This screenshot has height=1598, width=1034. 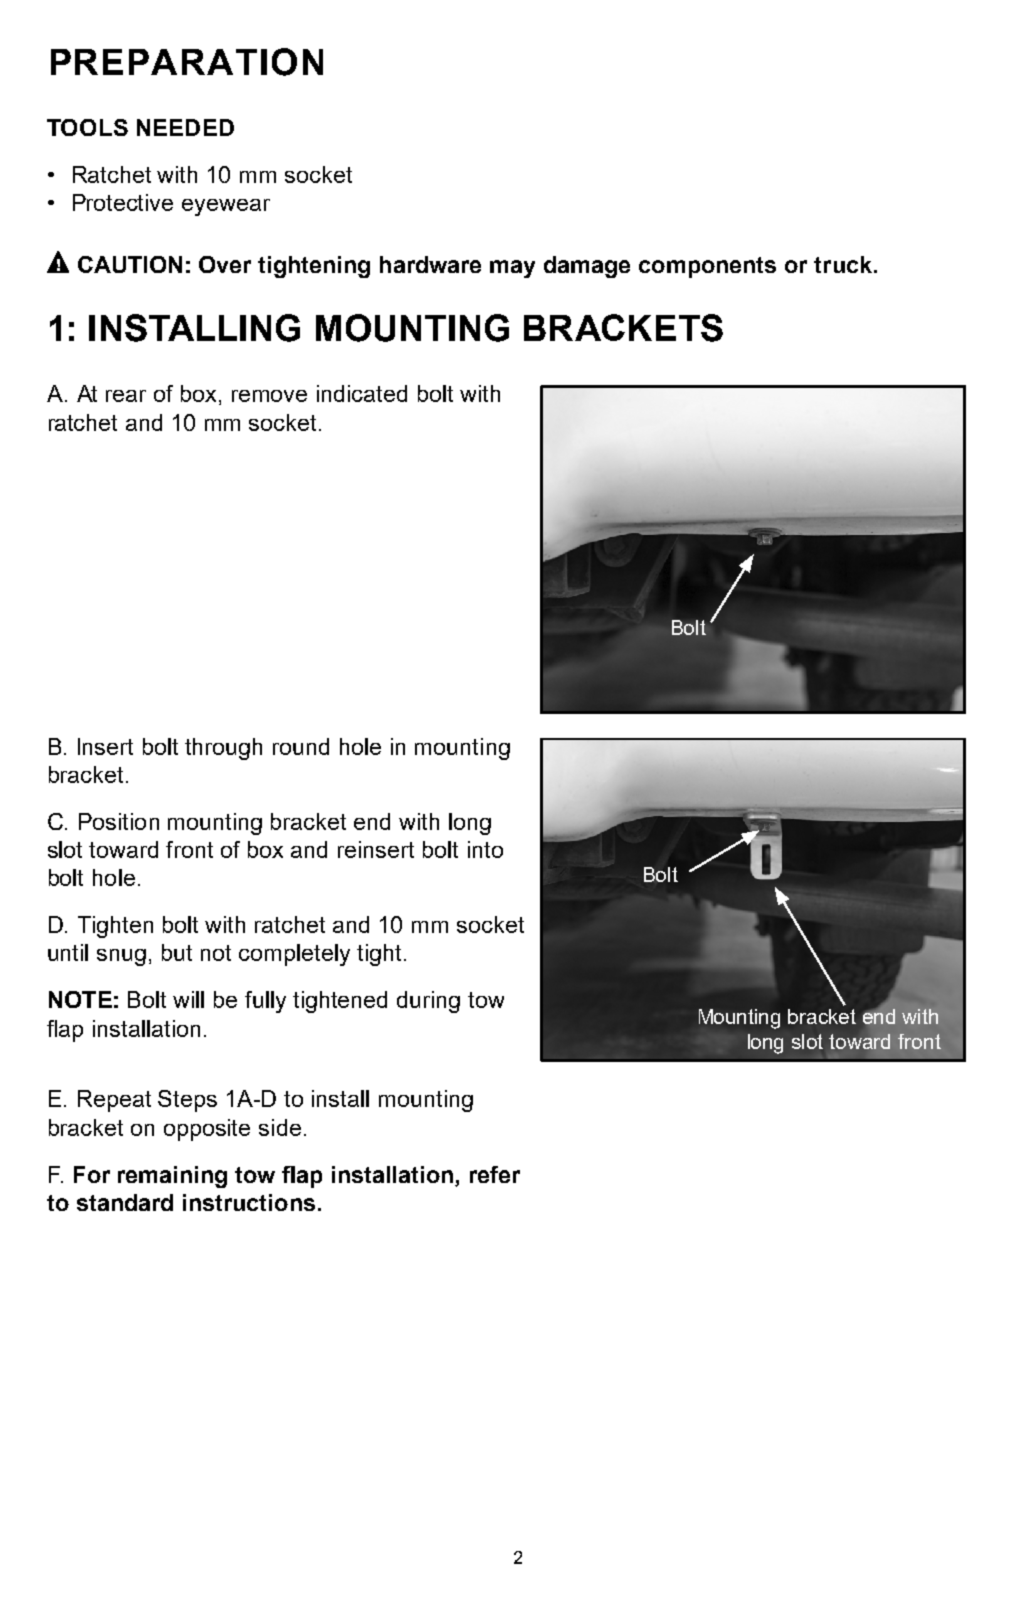 What do you see at coordinates (485, 849) in the screenshot?
I see `into` at bounding box center [485, 849].
